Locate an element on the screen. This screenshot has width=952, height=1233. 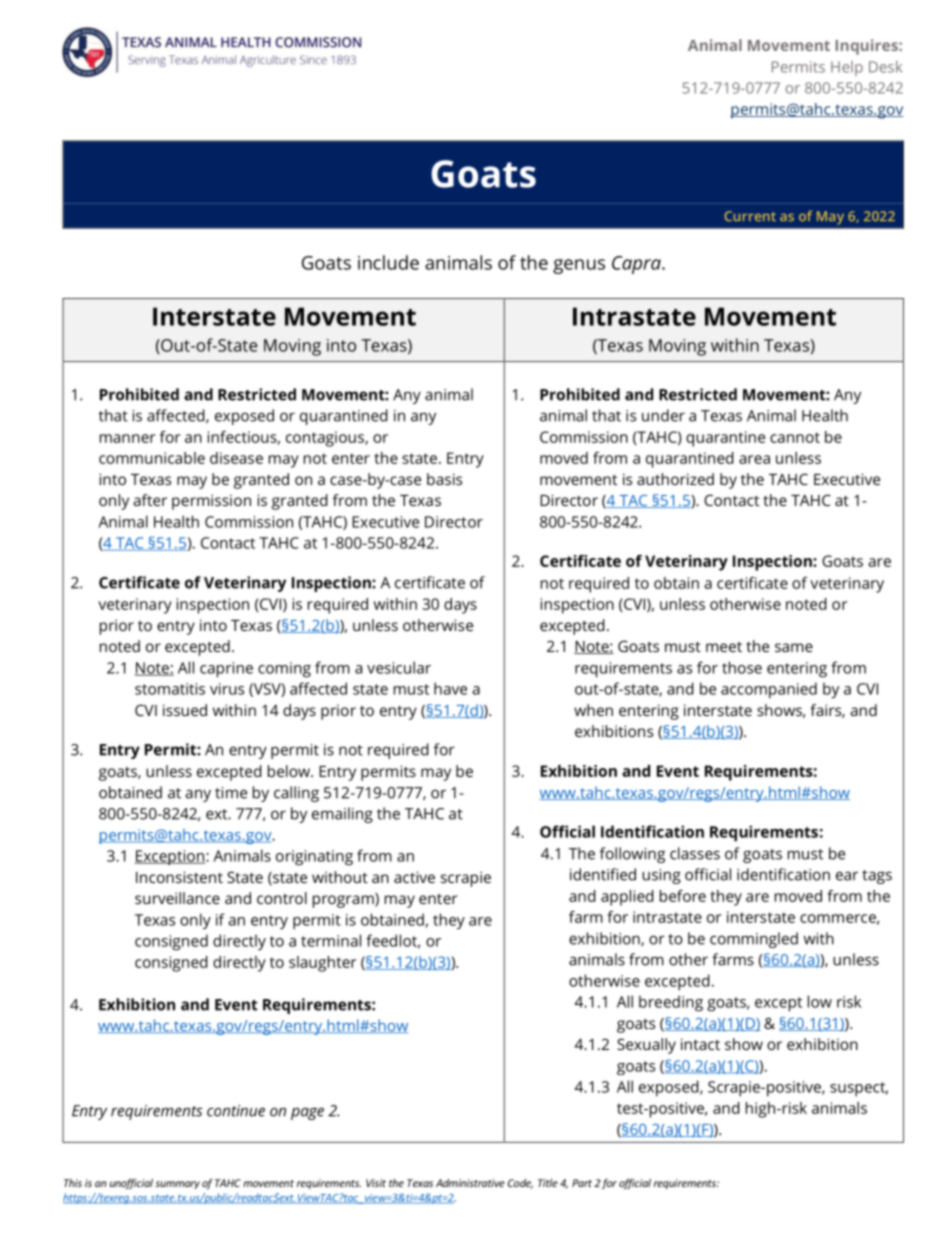
Help is located at coordinates (847, 68).
